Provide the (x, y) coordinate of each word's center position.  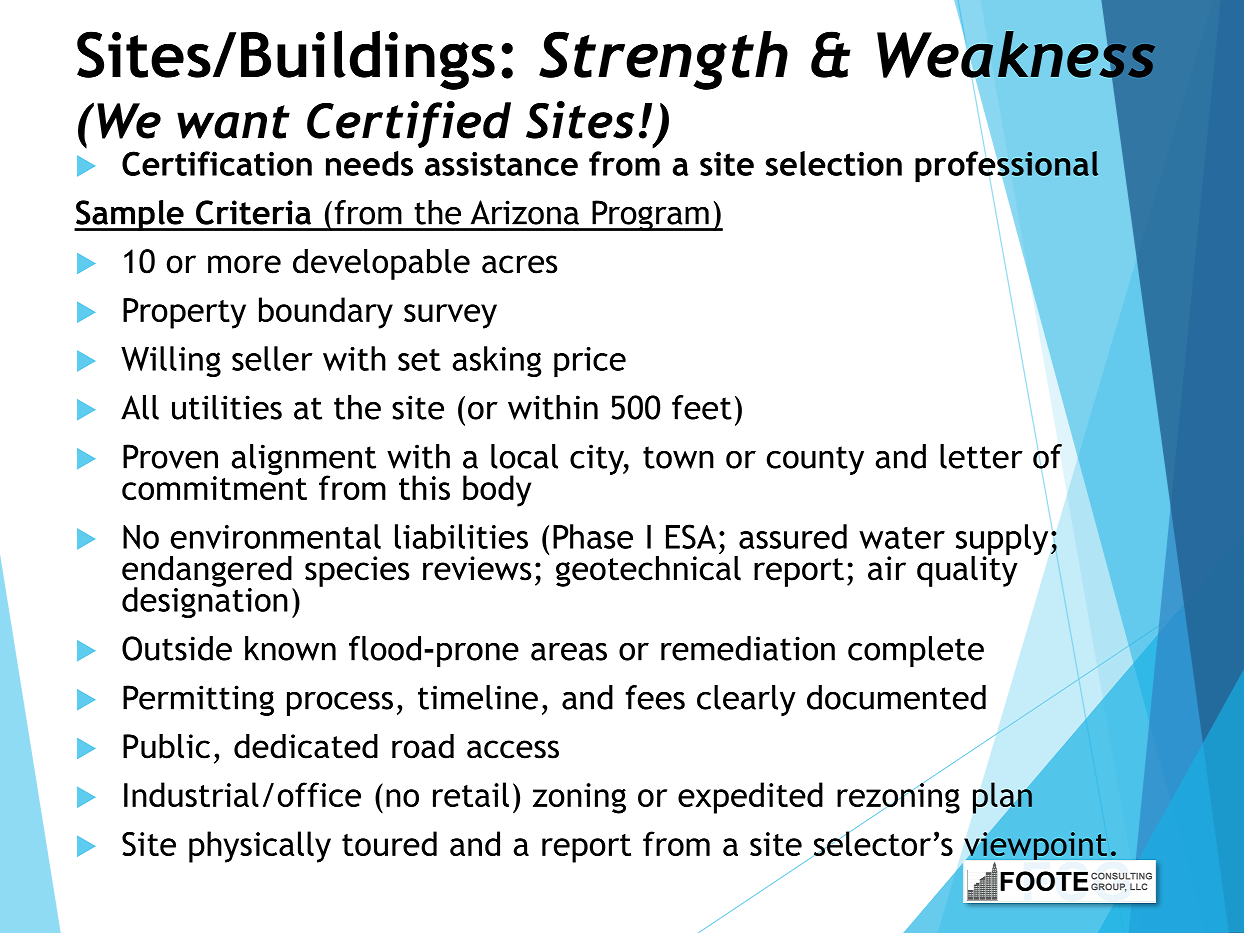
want (233, 122)
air (887, 568)
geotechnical (648, 570)
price (590, 362)
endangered (208, 572)
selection (834, 163)
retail (471, 794)
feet (702, 407)
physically (260, 847)
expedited (750, 798)
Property (184, 313)
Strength (663, 60)
